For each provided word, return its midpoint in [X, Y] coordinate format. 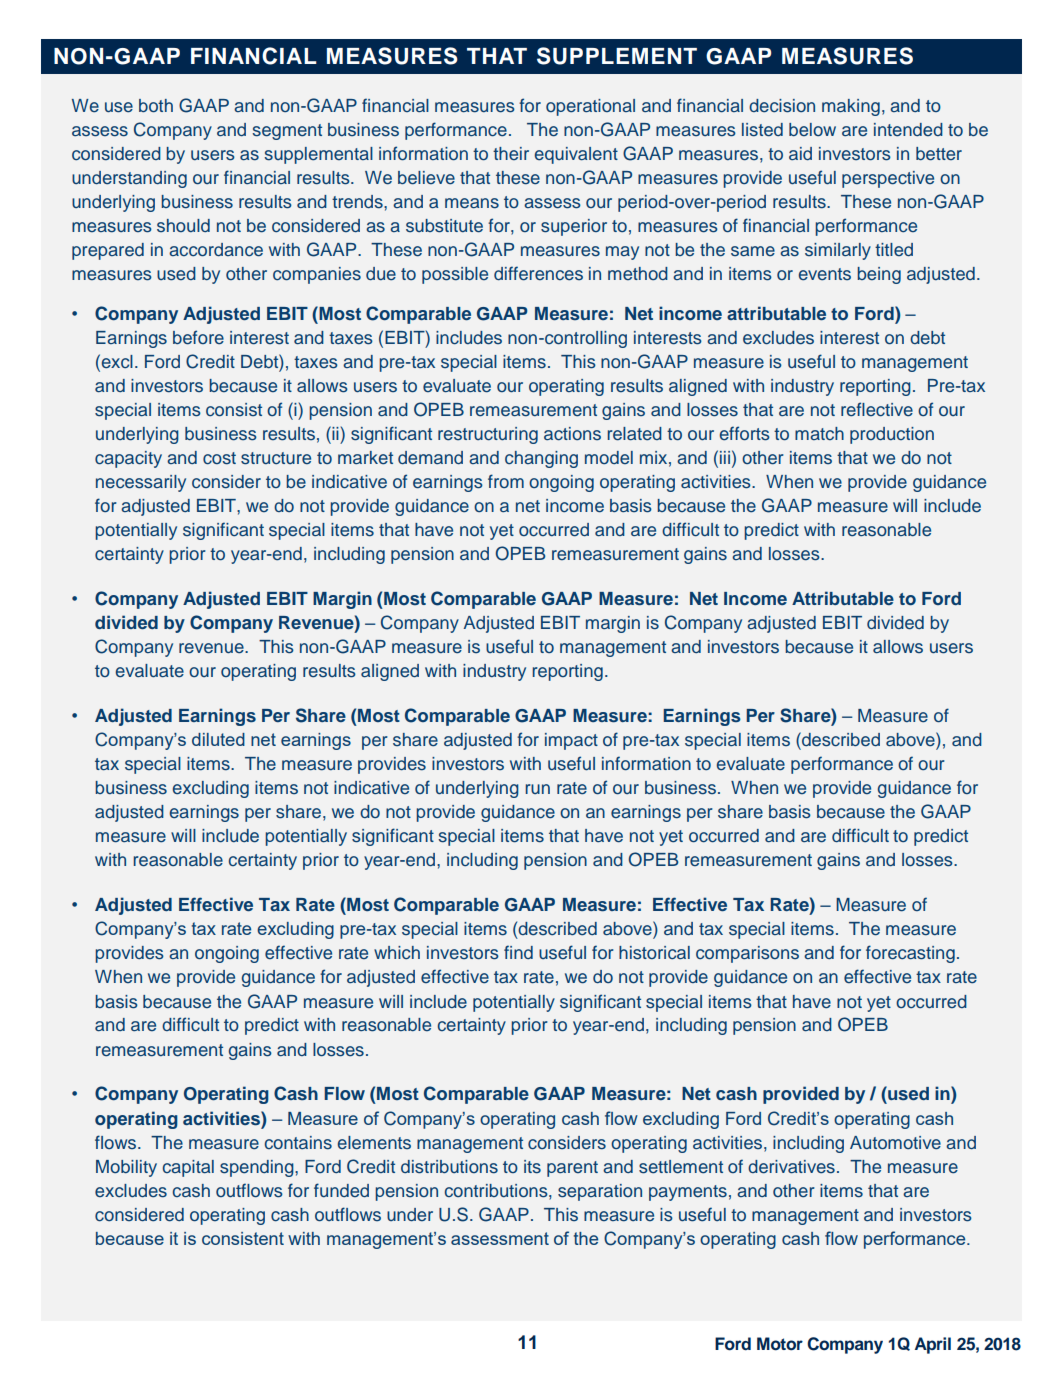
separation [600, 1192]
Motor [780, 1344]
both [156, 105]
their [511, 153]
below [812, 129]
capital [188, 1168]
